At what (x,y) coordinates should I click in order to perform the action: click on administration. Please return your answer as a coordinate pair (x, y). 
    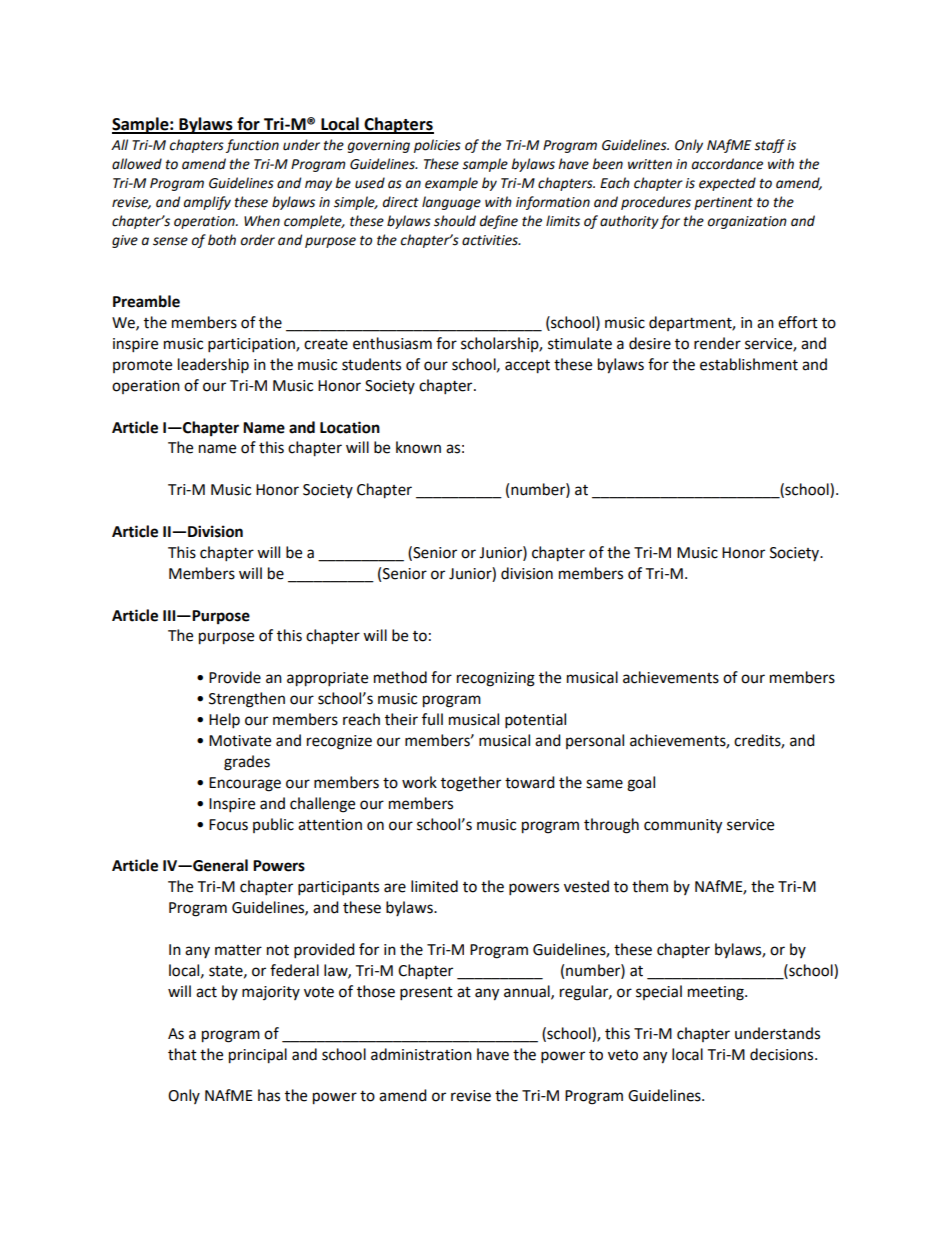
    Looking at the image, I should click on (421, 1054).
